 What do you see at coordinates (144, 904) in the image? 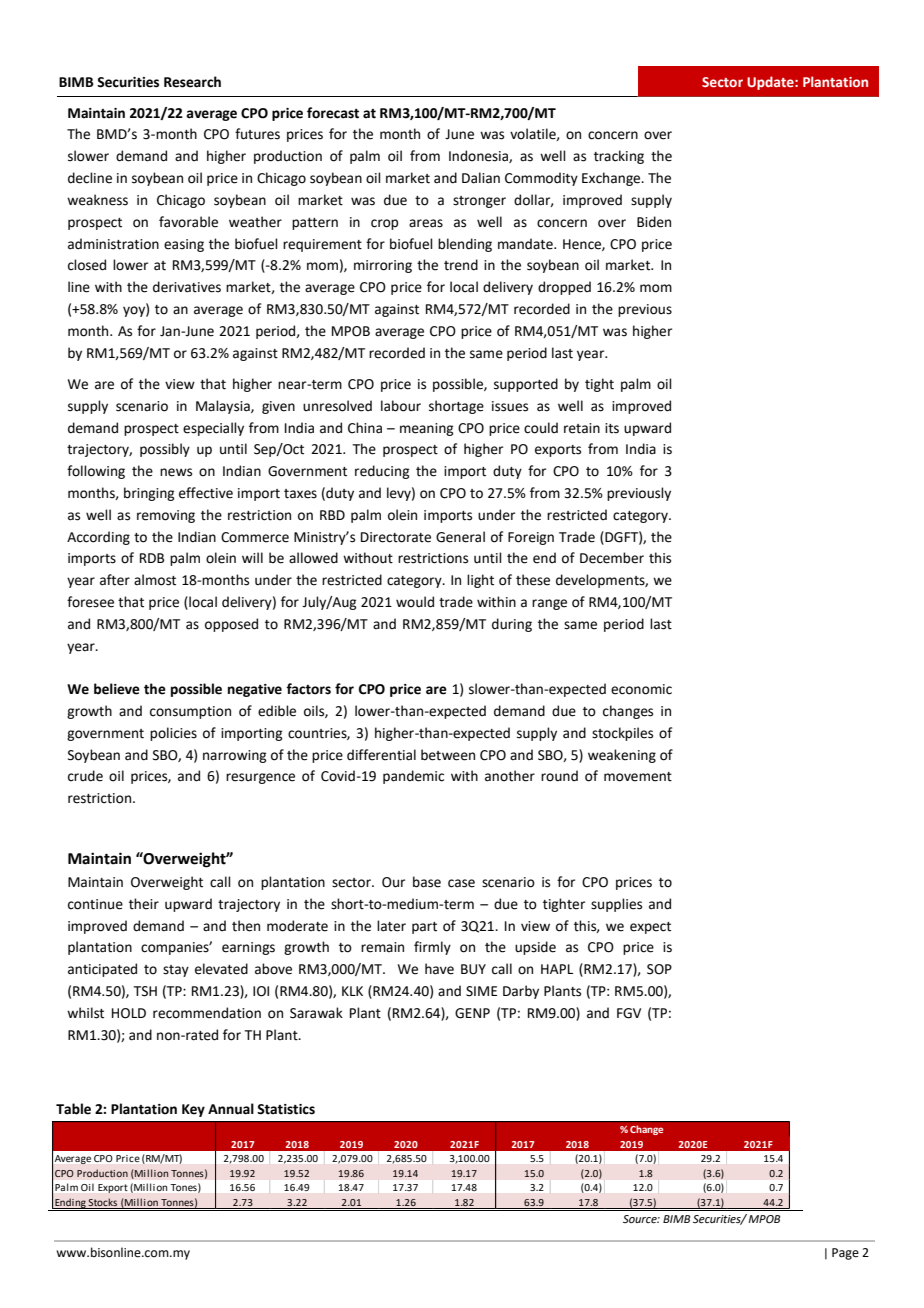
I see `their` at bounding box center [144, 904].
